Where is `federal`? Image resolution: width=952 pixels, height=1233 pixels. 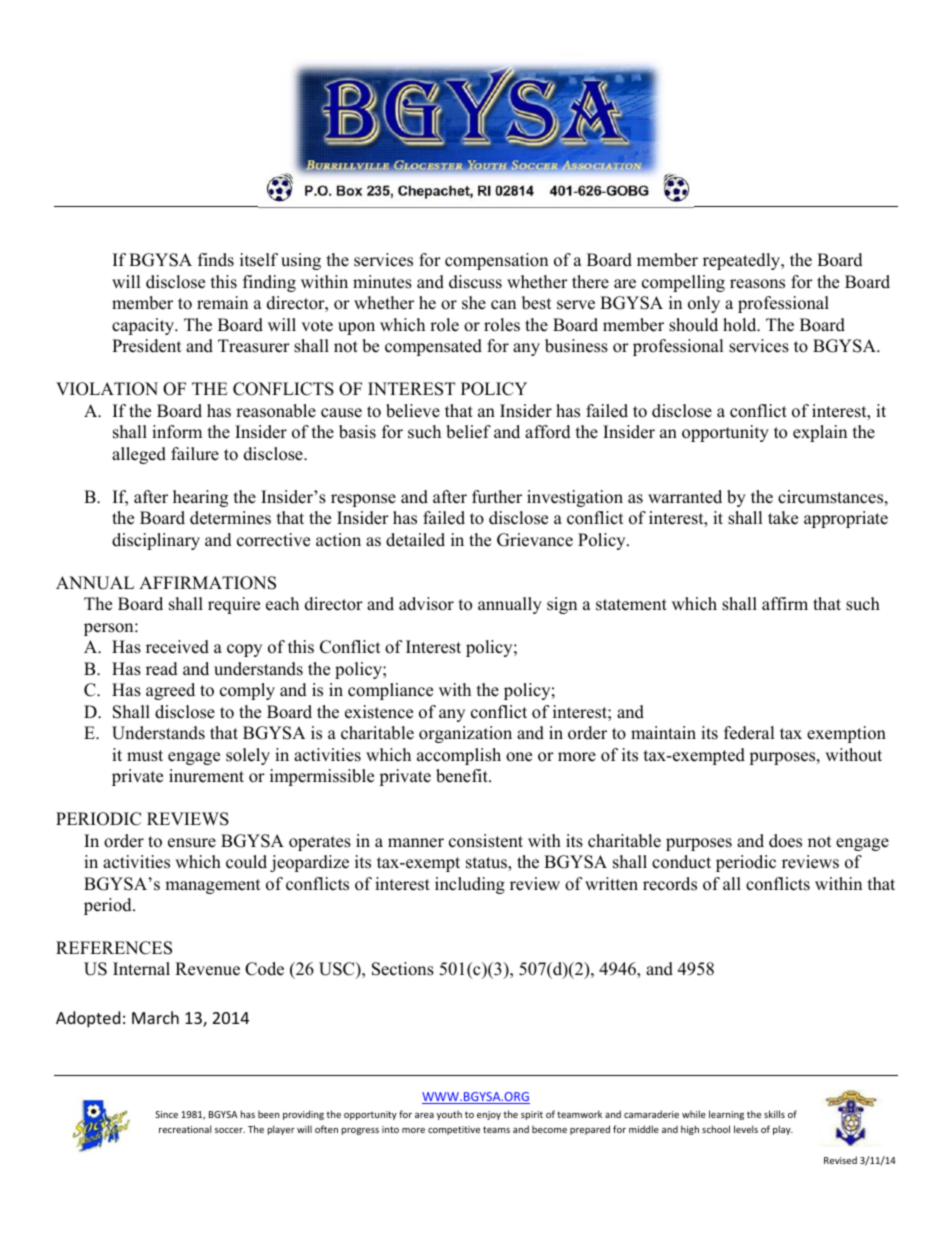
federal is located at coordinates (749, 733).
